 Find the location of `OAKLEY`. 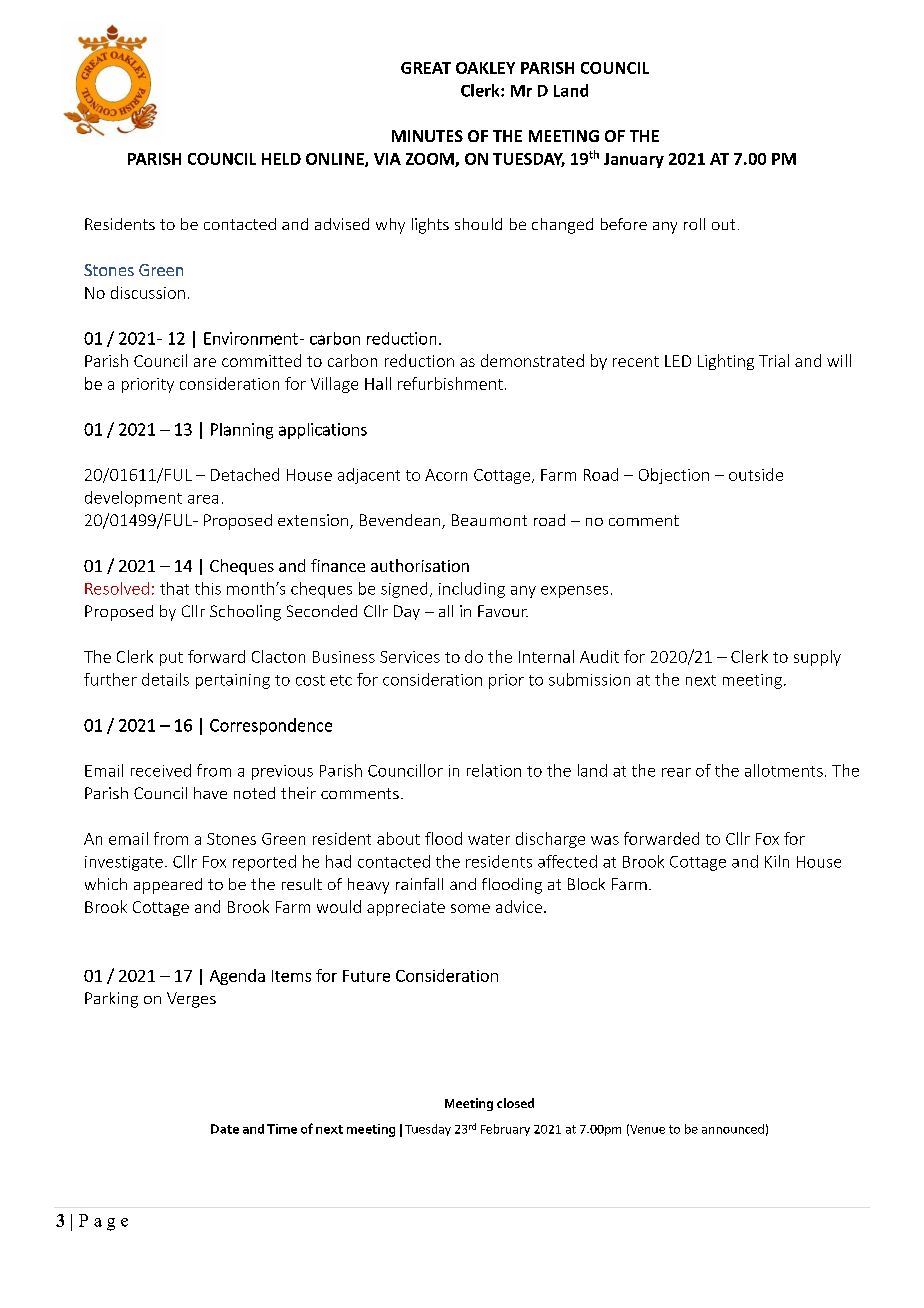

OAKLEY is located at coordinates (485, 68).
